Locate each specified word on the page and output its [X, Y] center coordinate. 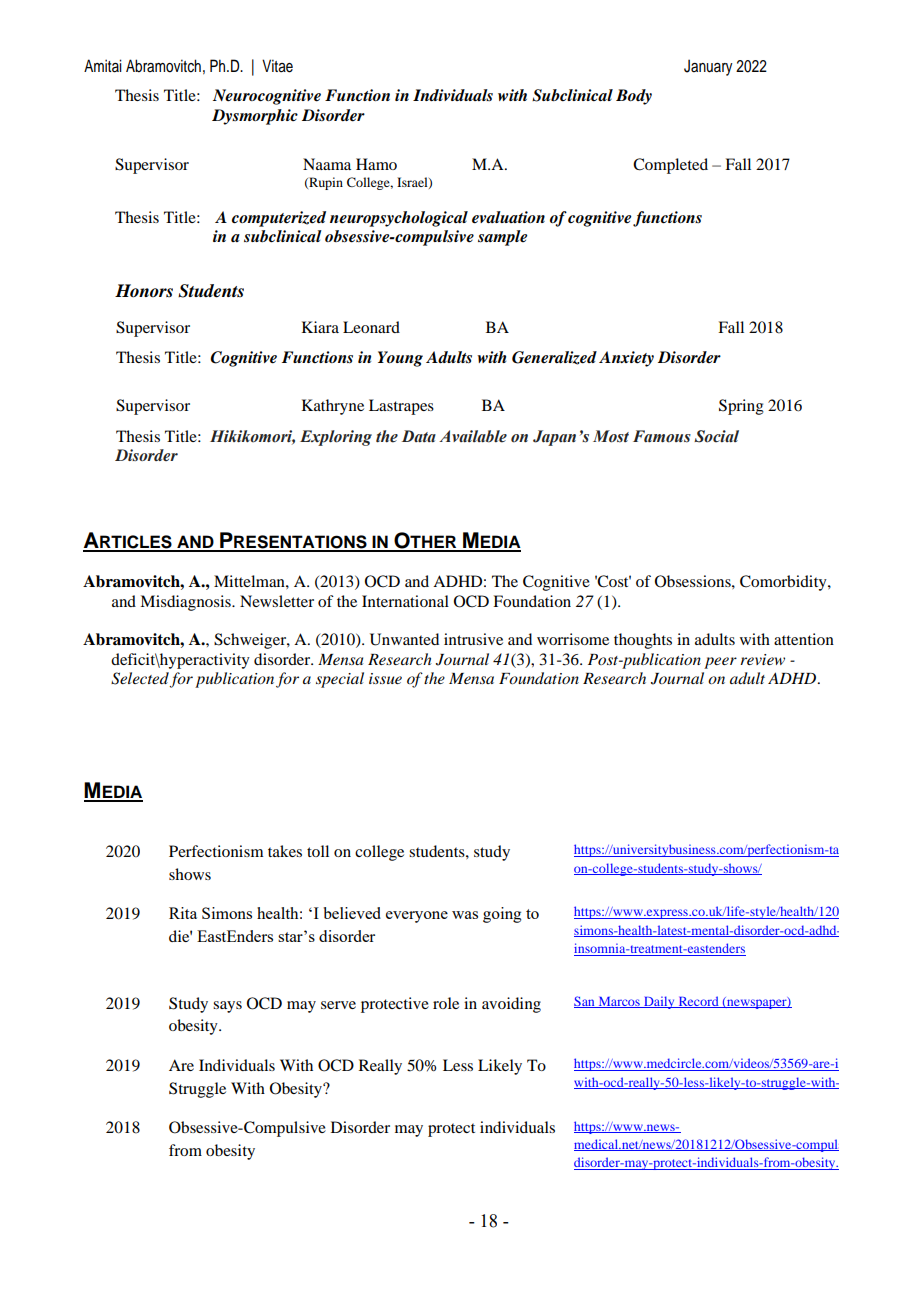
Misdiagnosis [186, 603]
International [405, 601]
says [227, 1007]
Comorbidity [784, 583]
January [708, 67]
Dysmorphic [255, 117]
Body [634, 97]
